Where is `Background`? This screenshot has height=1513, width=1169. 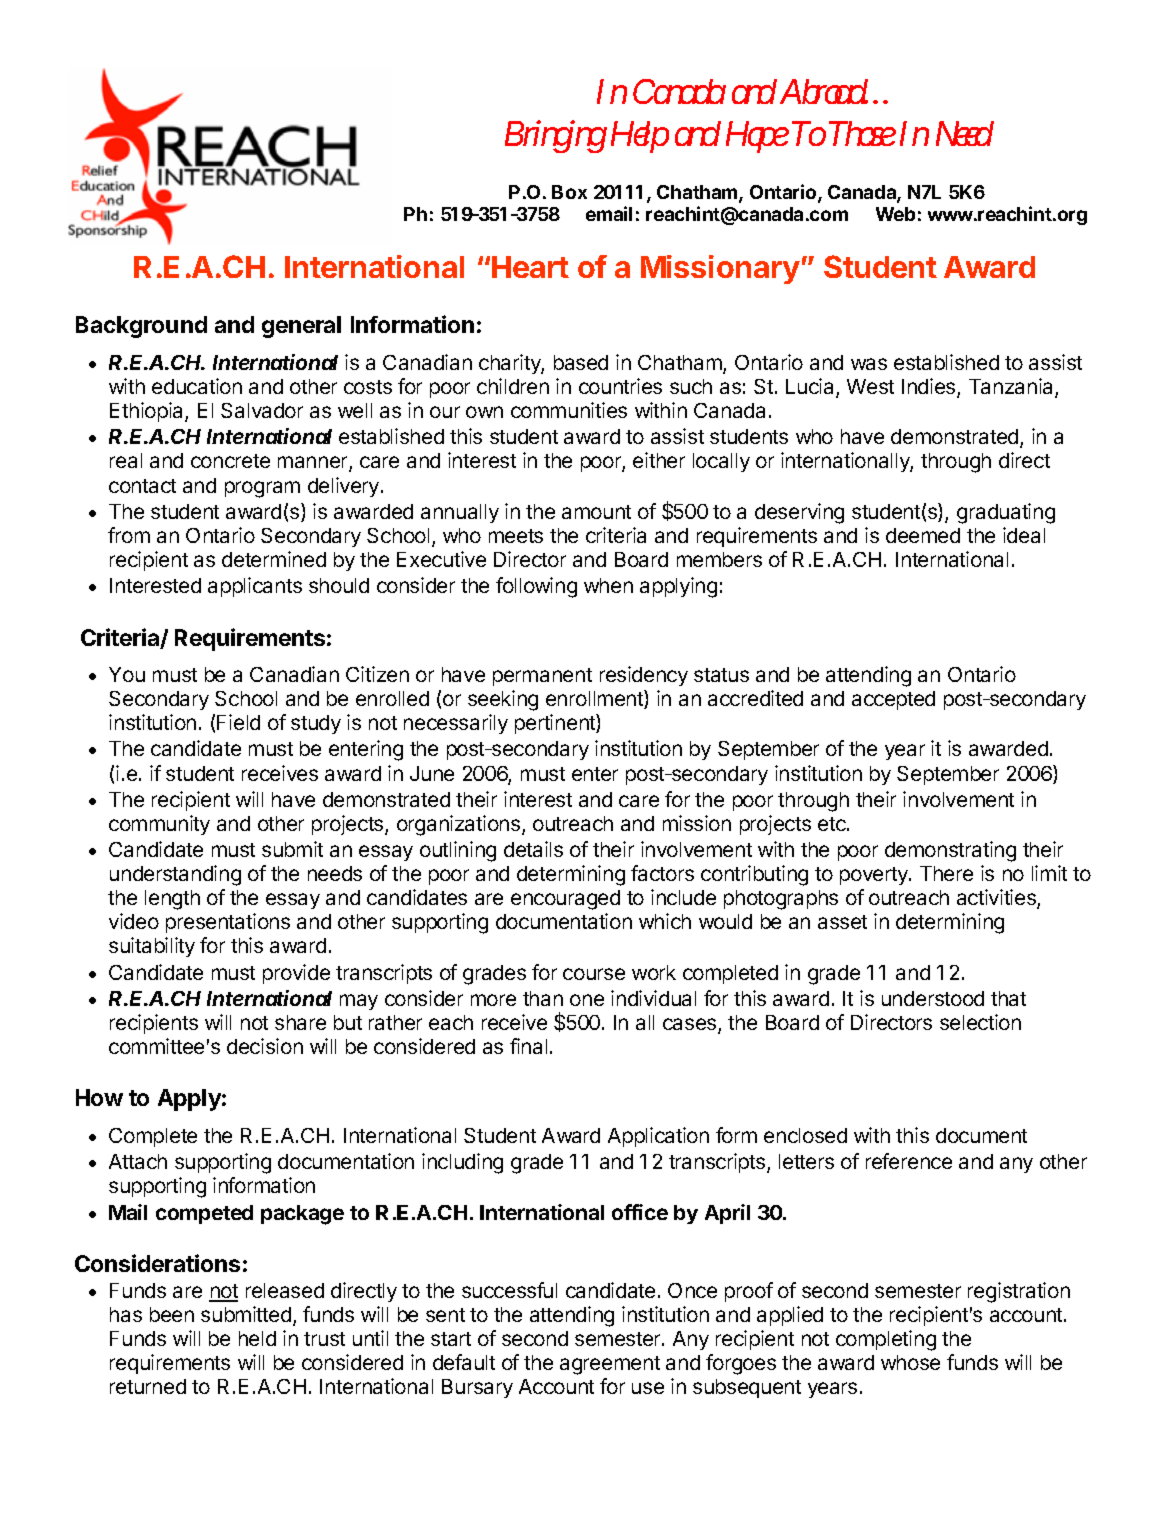
Background is located at coordinates (141, 327).
